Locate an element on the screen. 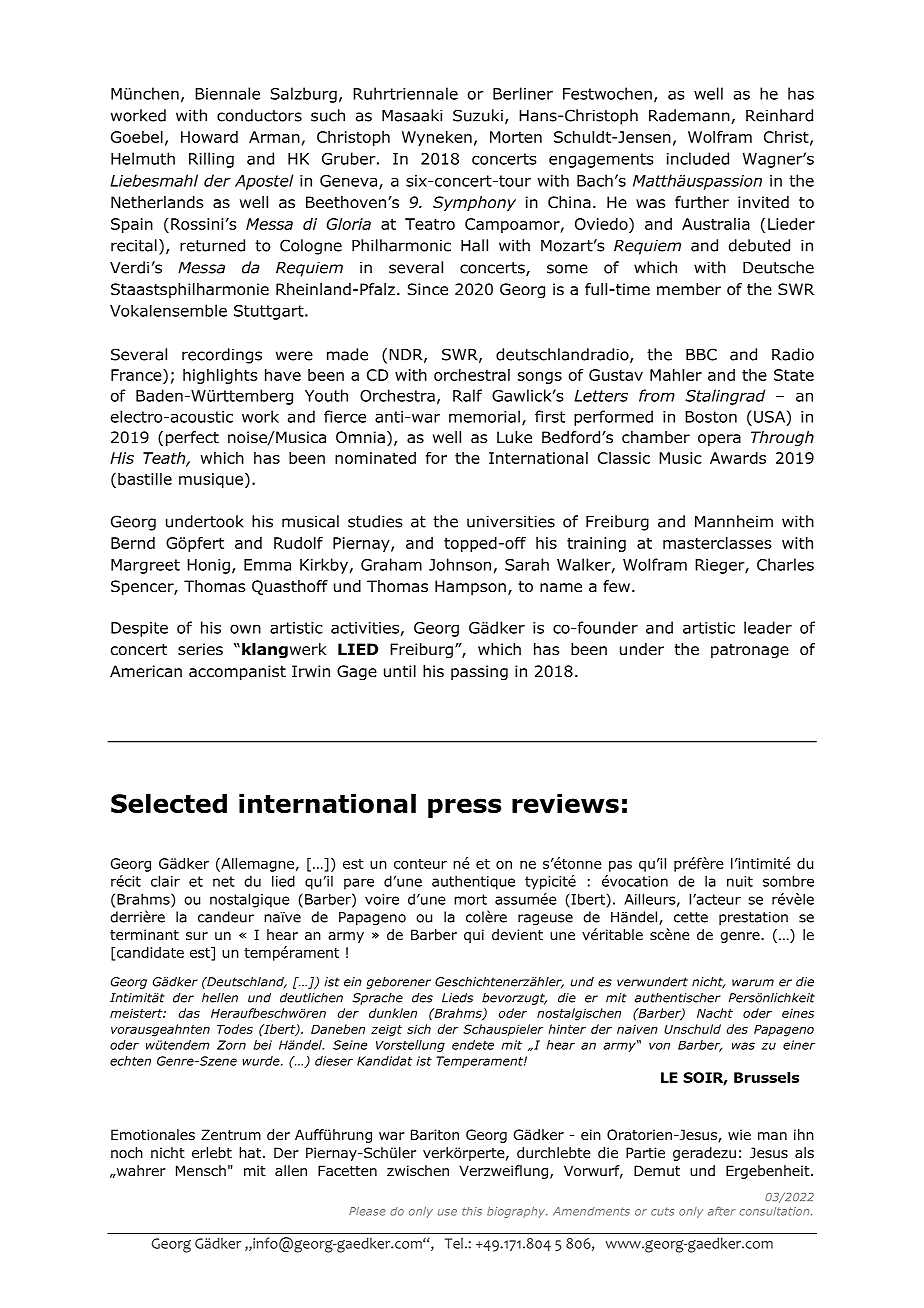 Image resolution: width=924 pixels, height=1308 pixels. Suzuki is located at coordinates (478, 115).
